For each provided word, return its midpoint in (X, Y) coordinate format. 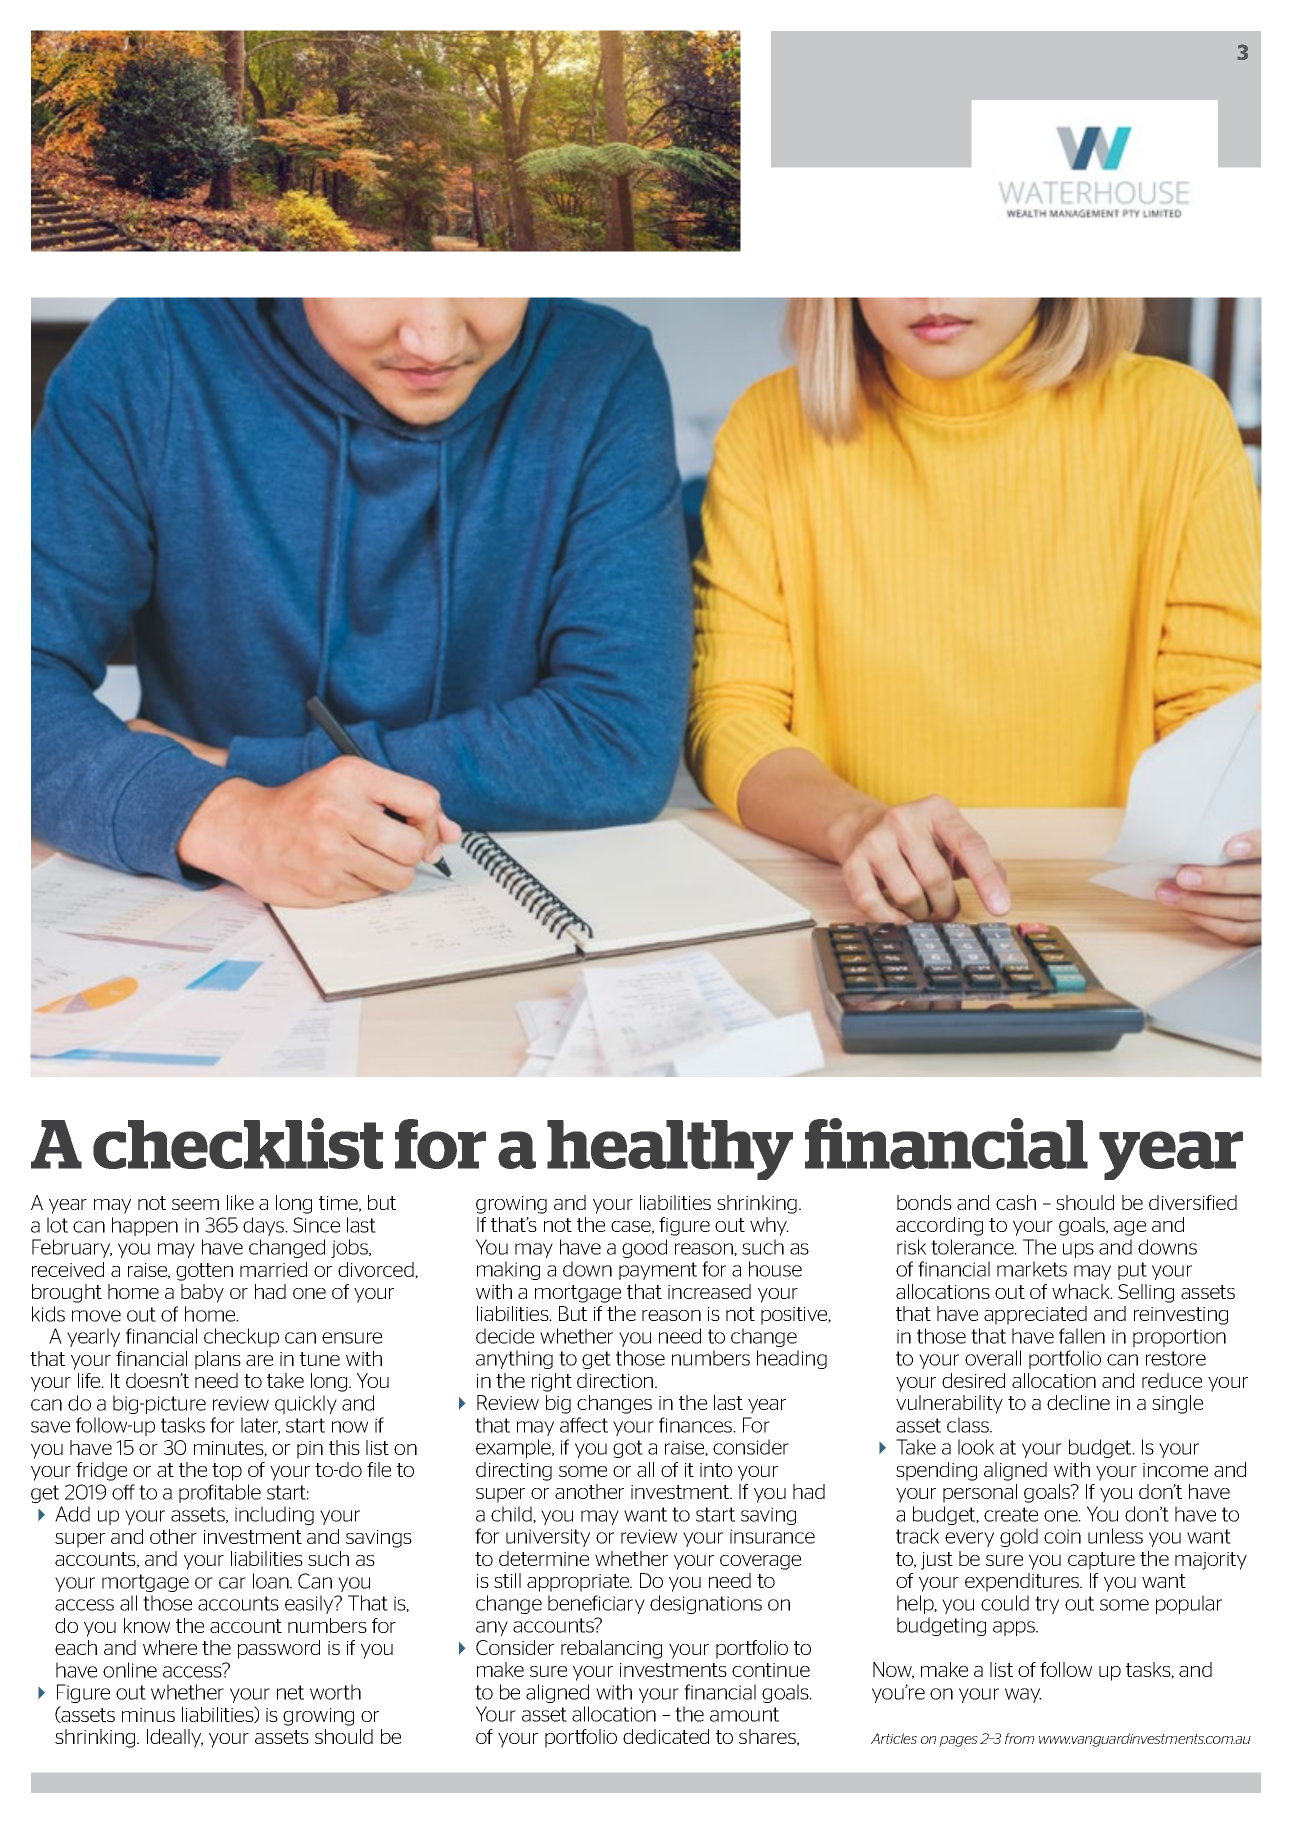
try (1047, 1605)
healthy (670, 1150)
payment (658, 1271)
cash (1016, 1202)
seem (195, 1204)
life (90, 1380)
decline (1078, 1402)
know (147, 1625)
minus (148, 1715)
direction (616, 1380)
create (1011, 1514)
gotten (204, 1272)
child (512, 1514)
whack (1082, 1291)
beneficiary (596, 1604)
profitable (220, 1493)
